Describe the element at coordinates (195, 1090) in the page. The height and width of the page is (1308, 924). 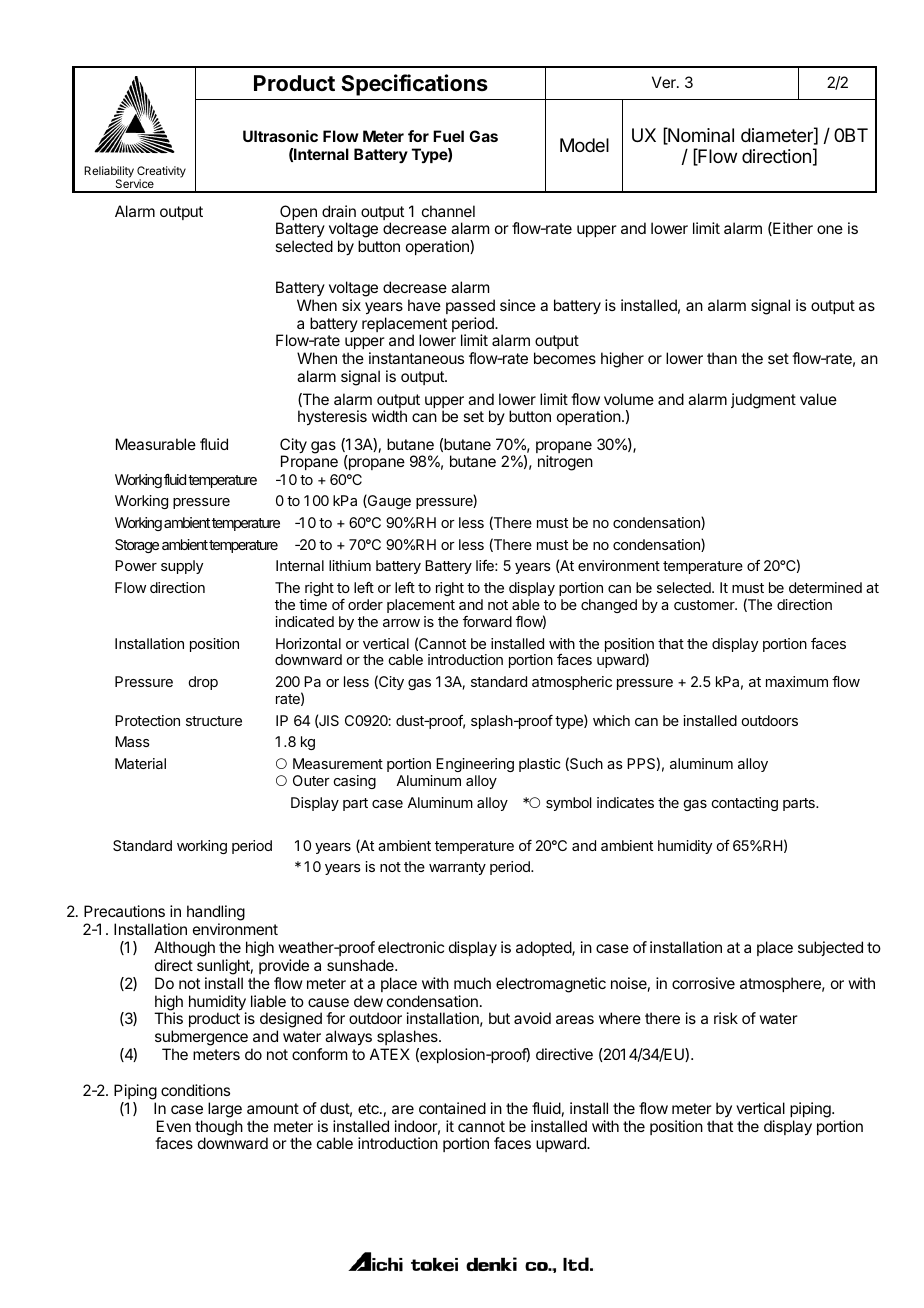
I see `conditions` at that location.
